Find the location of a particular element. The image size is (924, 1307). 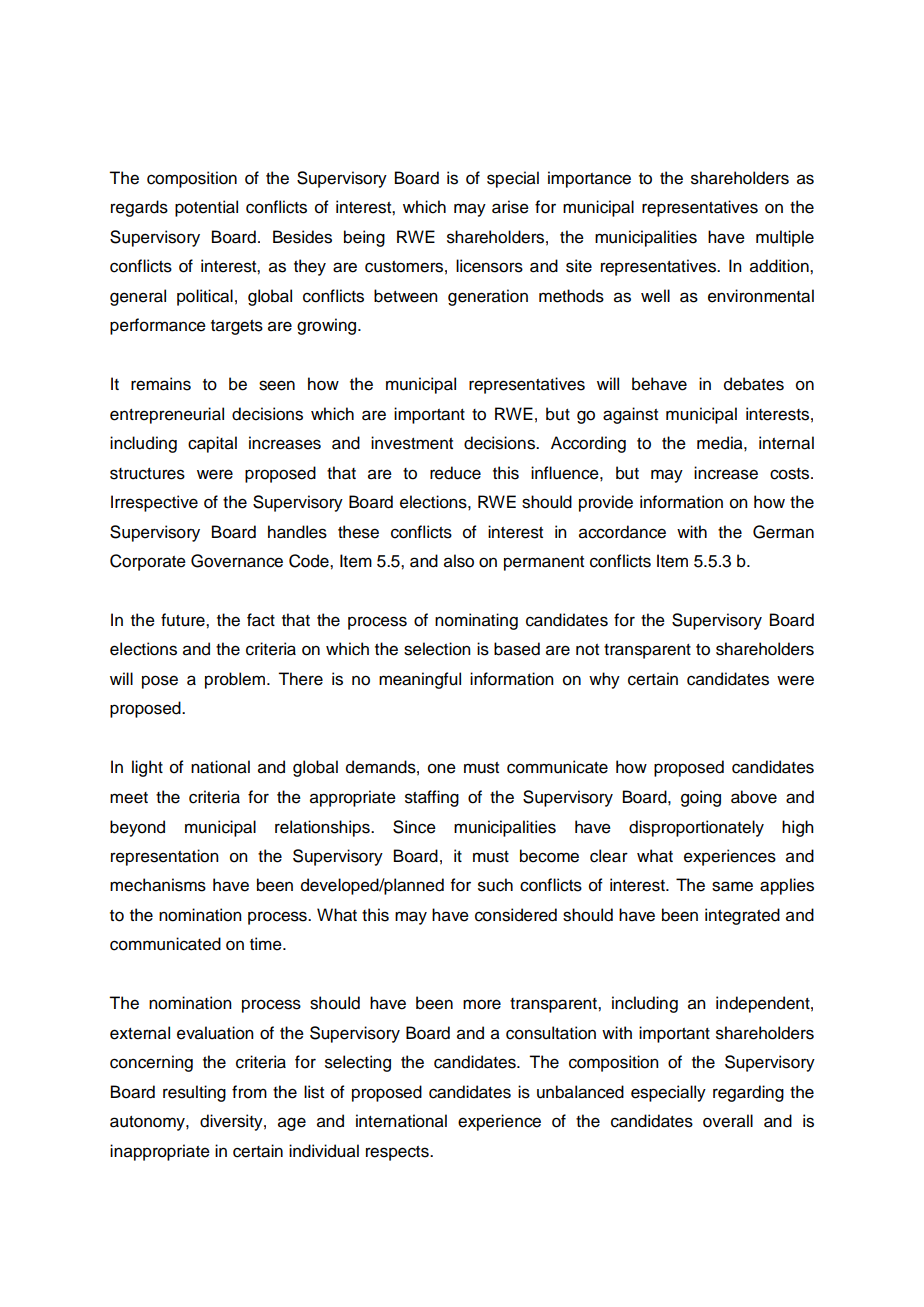

German is located at coordinates (783, 532).
